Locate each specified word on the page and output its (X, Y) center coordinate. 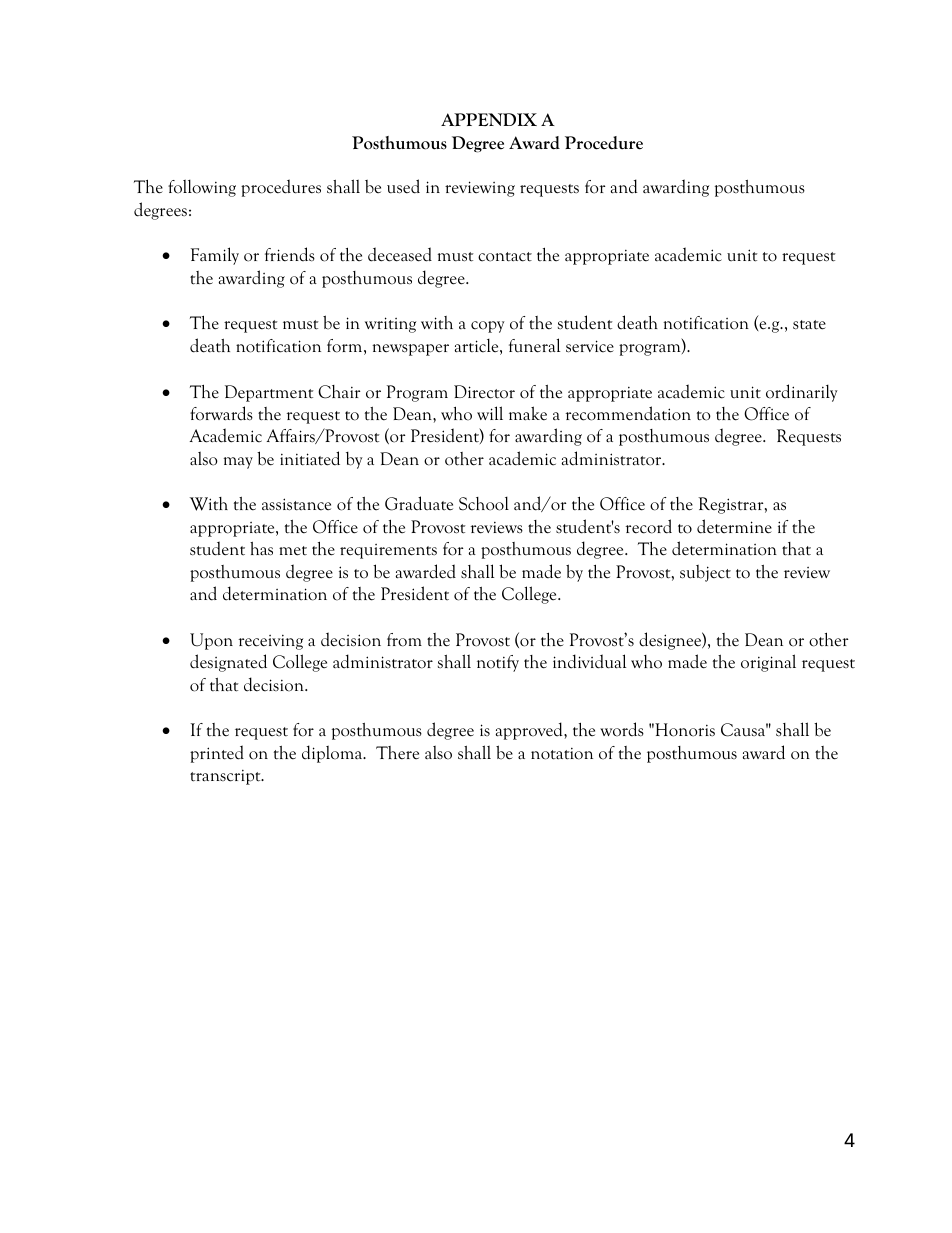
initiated (310, 458)
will (490, 413)
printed (217, 754)
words (622, 729)
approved (530, 731)
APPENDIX (489, 119)
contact (505, 257)
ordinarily (802, 393)
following (202, 188)
